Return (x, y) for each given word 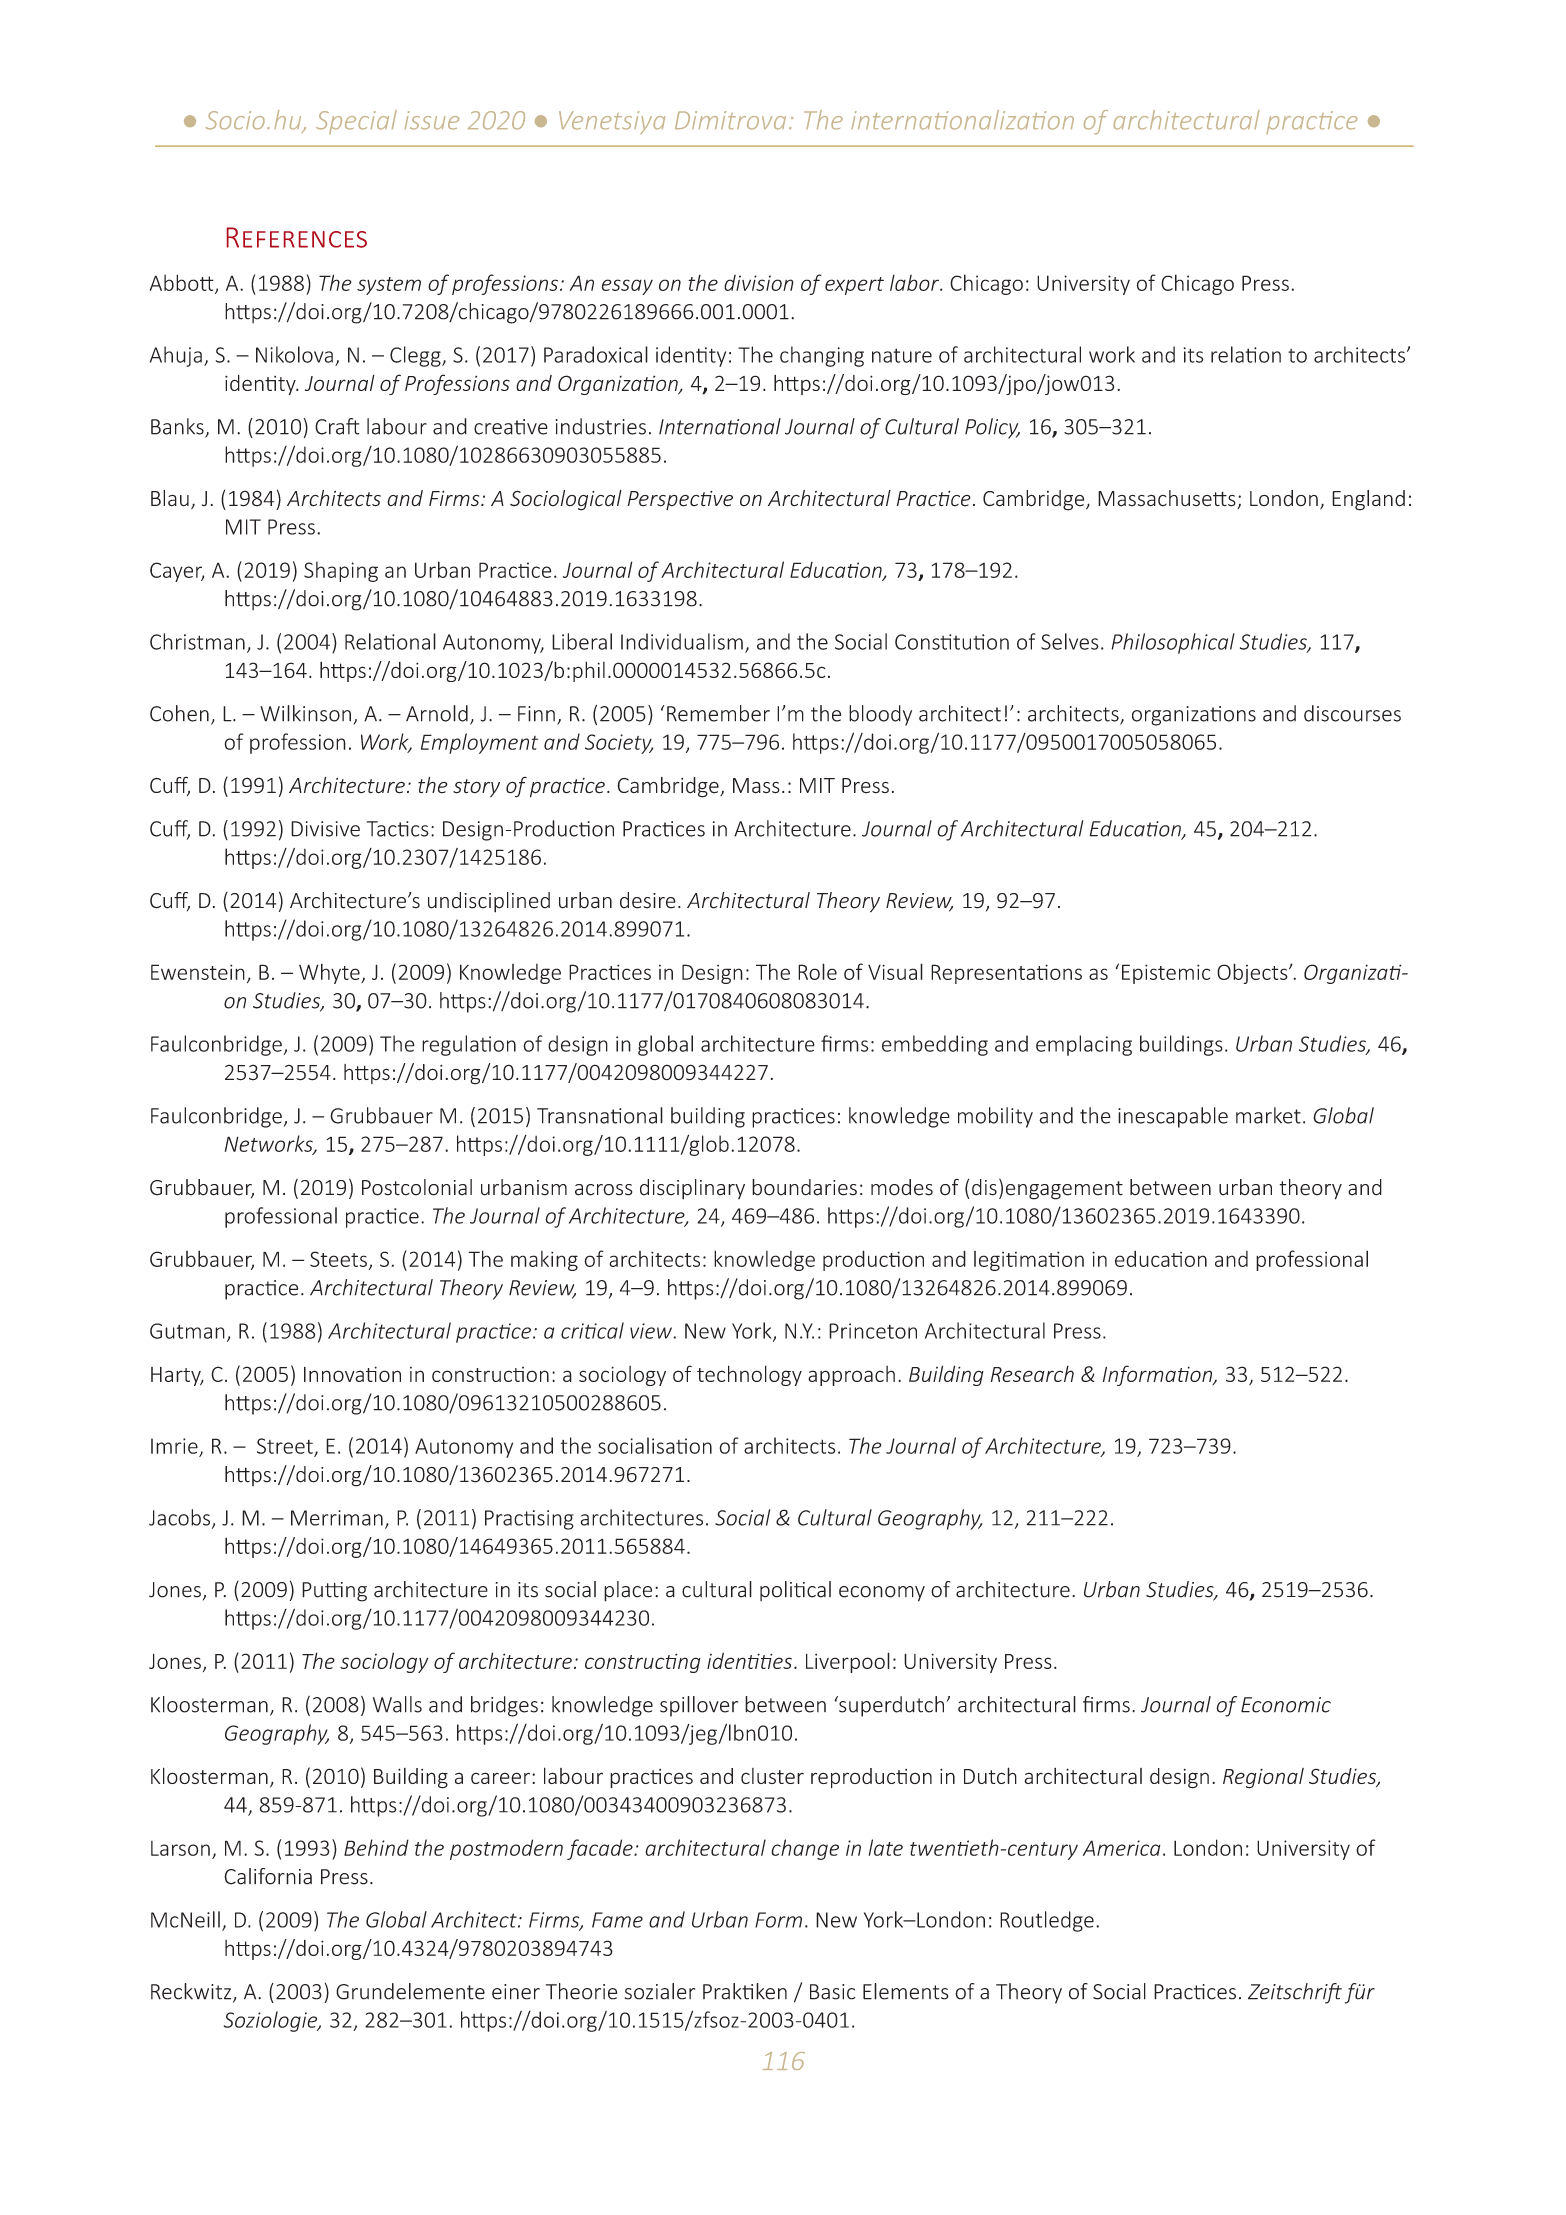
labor (915, 283)
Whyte (330, 974)
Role (817, 971)
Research (1032, 1374)
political (795, 1591)
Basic (832, 1992)
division (759, 283)
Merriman (337, 1518)
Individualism (682, 641)
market (1268, 1115)
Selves (1070, 641)
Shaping (341, 571)
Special (356, 122)
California (268, 1876)
